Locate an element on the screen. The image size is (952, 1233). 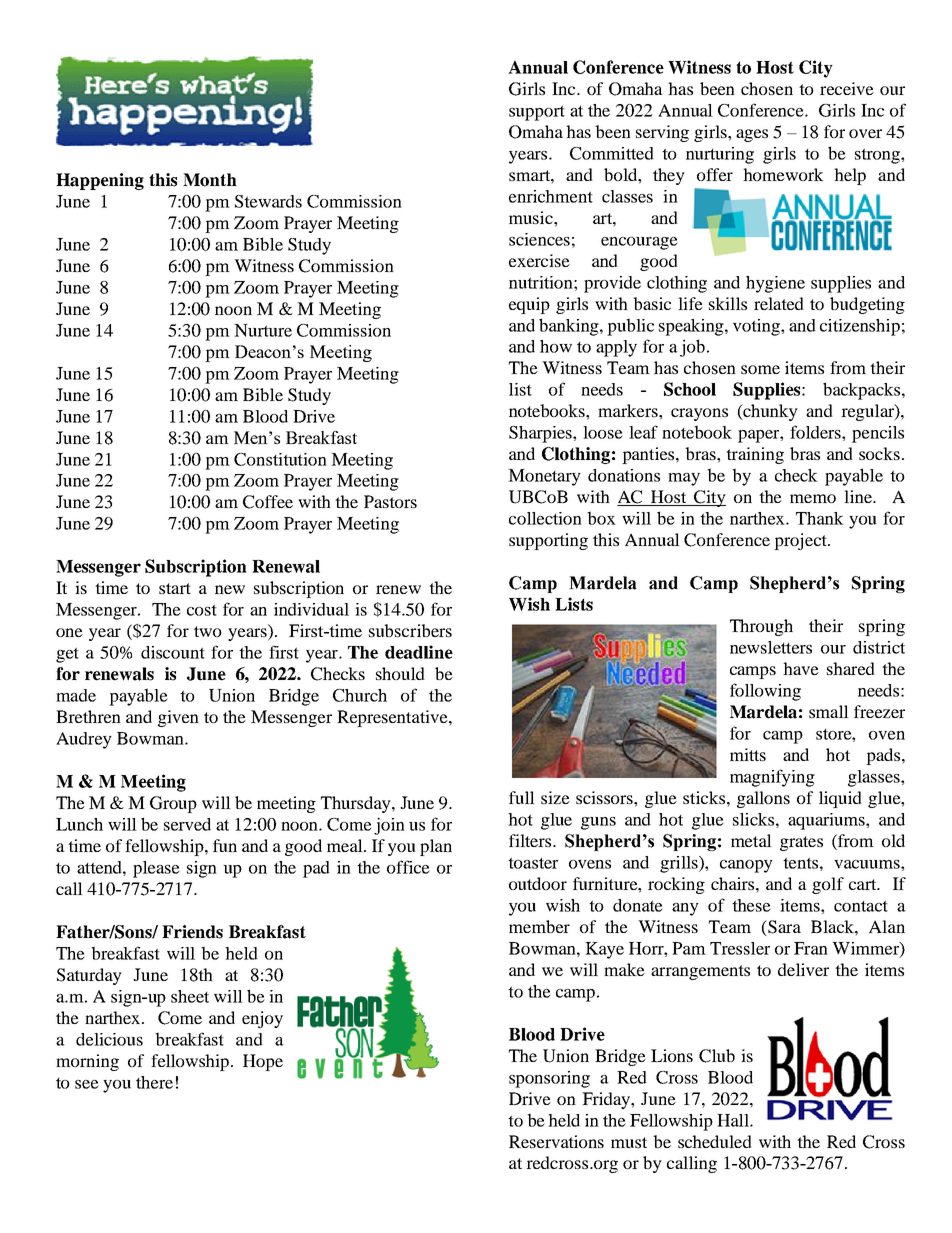
Group is located at coordinates (173, 804).
